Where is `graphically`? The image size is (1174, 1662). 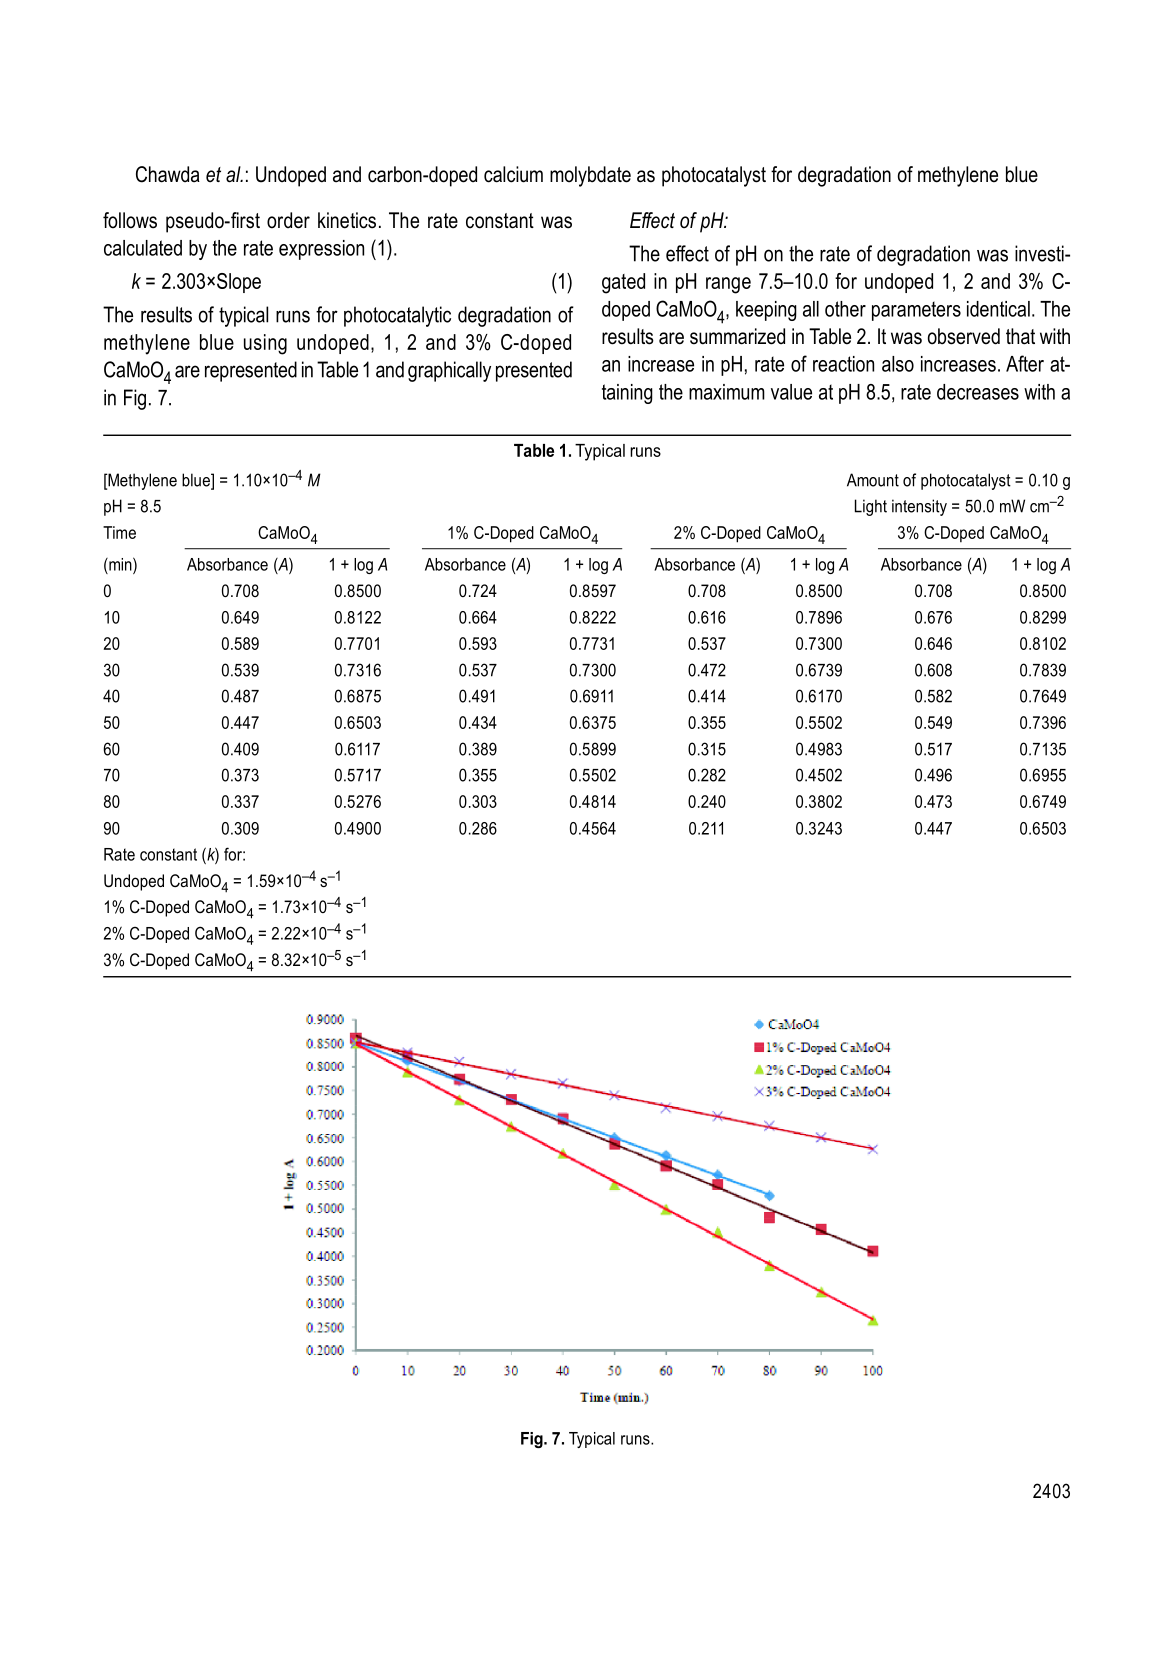 graphically is located at coordinates (449, 371).
